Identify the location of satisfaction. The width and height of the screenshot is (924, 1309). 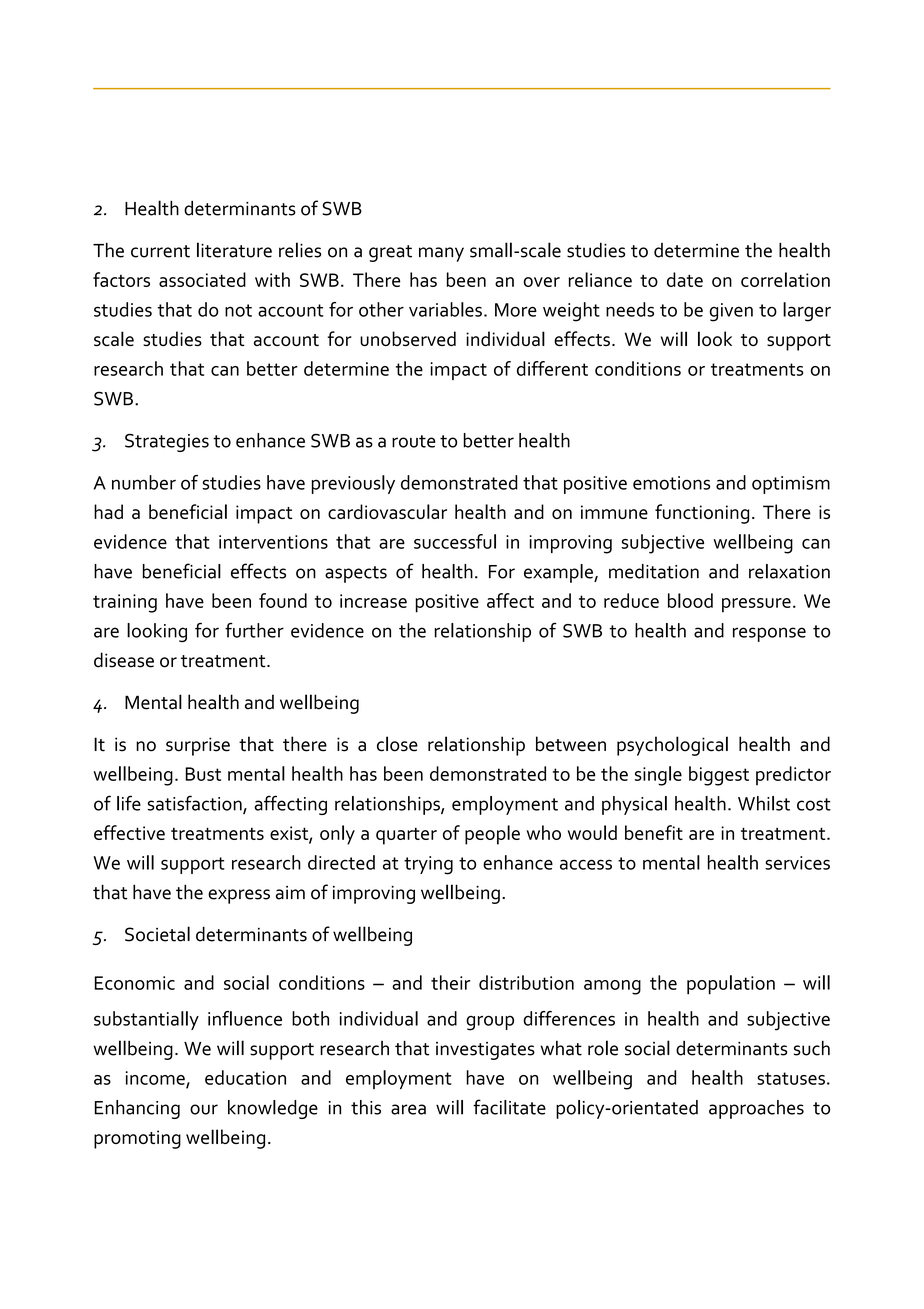
(195, 804).
